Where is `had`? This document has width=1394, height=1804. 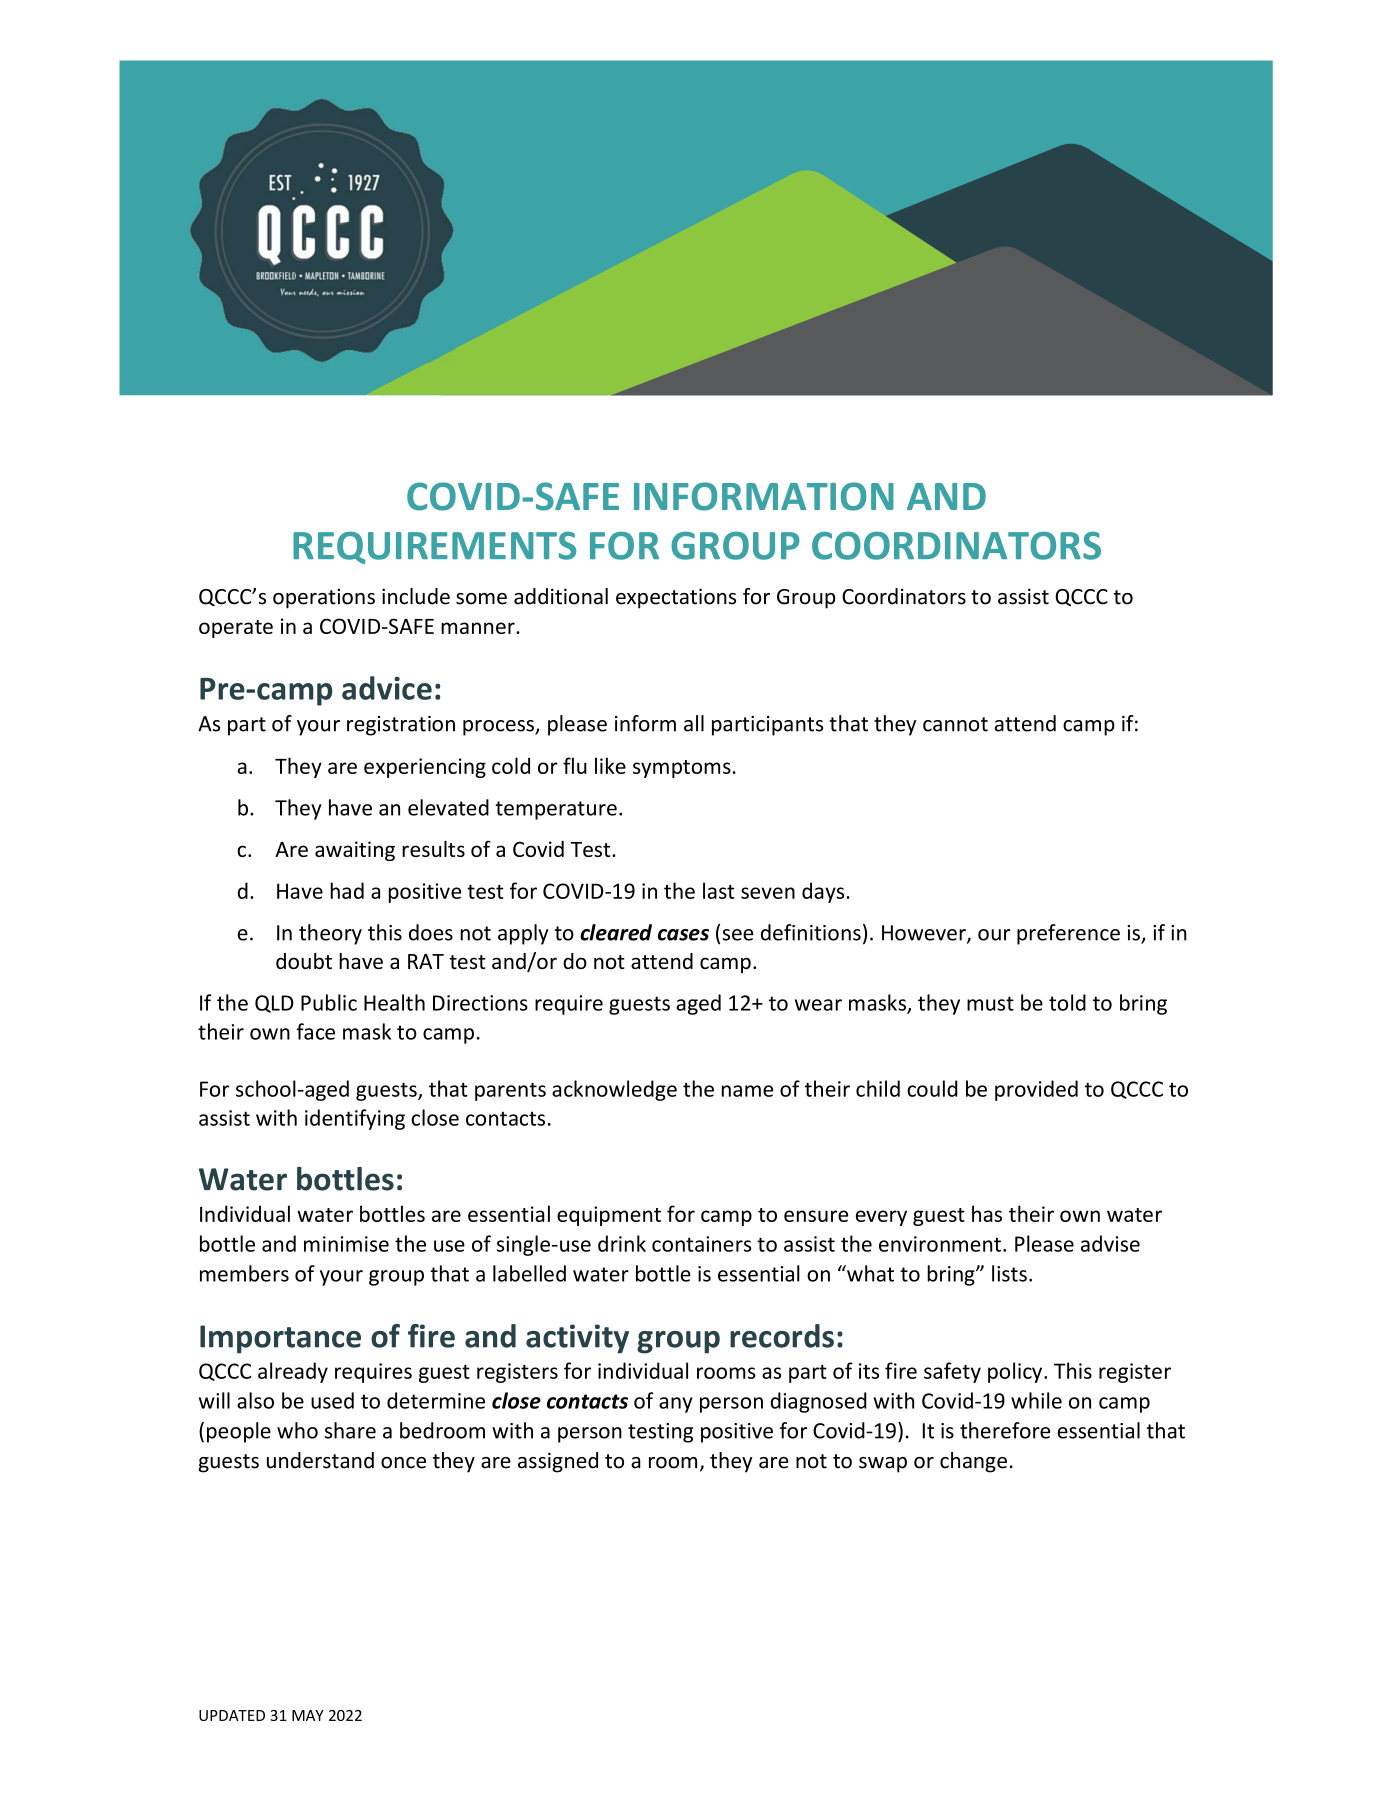
had is located at coordinates (347, 890).
